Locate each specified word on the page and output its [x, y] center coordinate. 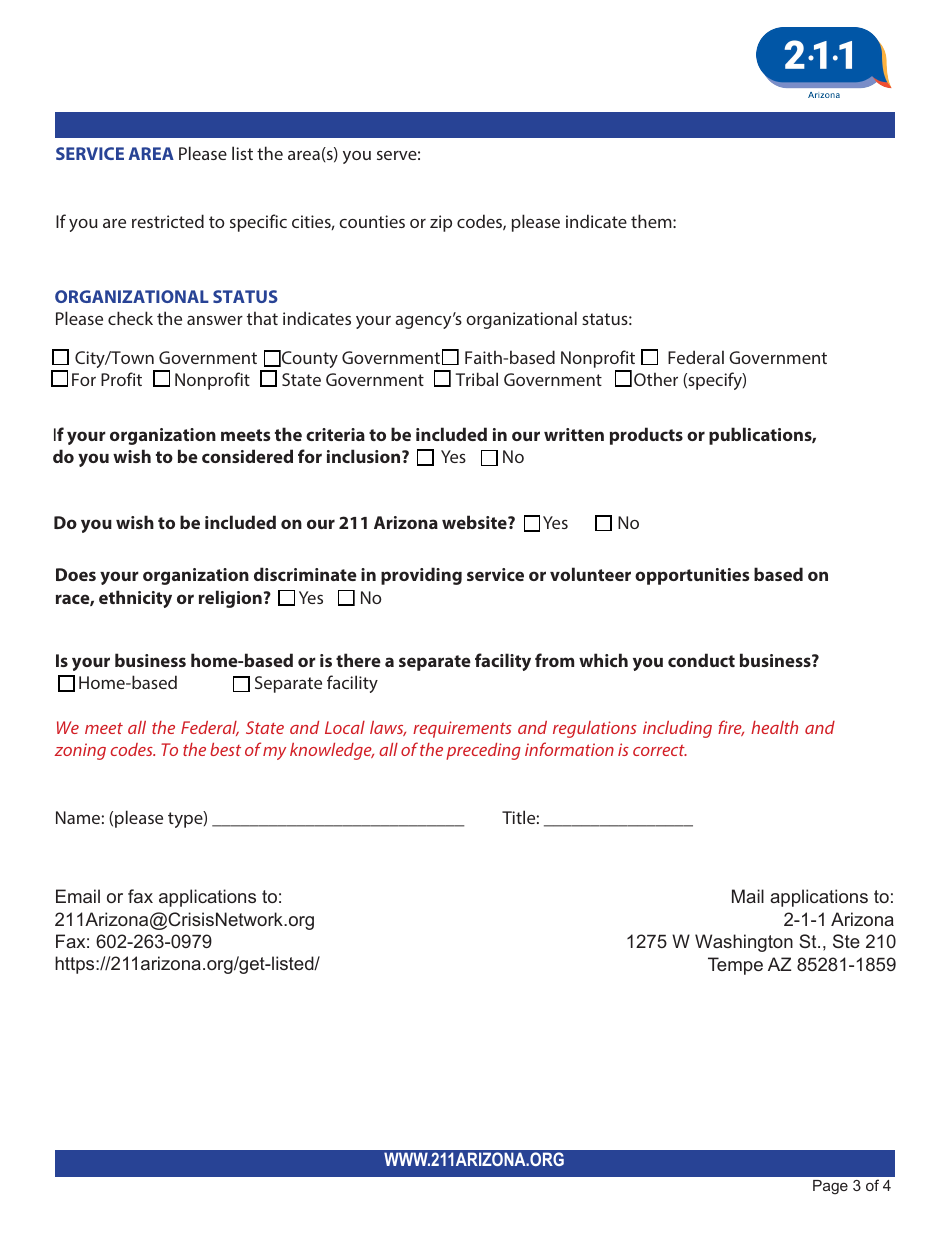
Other [656, 379]
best [225, 749]
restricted [168, 221]
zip [441, 223]
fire [731, 728]
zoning [80, 751]
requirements [462, 729]
